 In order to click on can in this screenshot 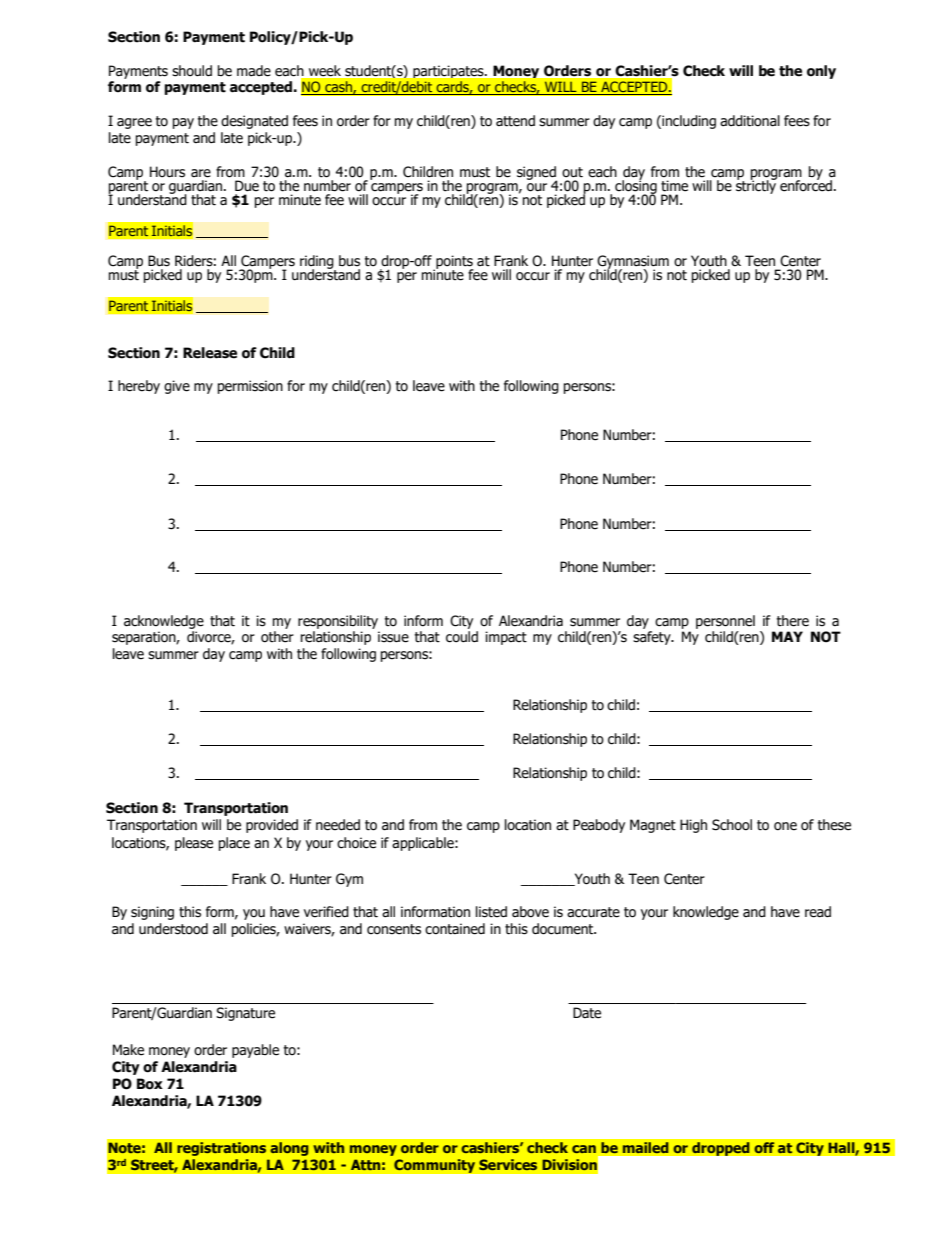, I will do `click(584, 1149)`.
